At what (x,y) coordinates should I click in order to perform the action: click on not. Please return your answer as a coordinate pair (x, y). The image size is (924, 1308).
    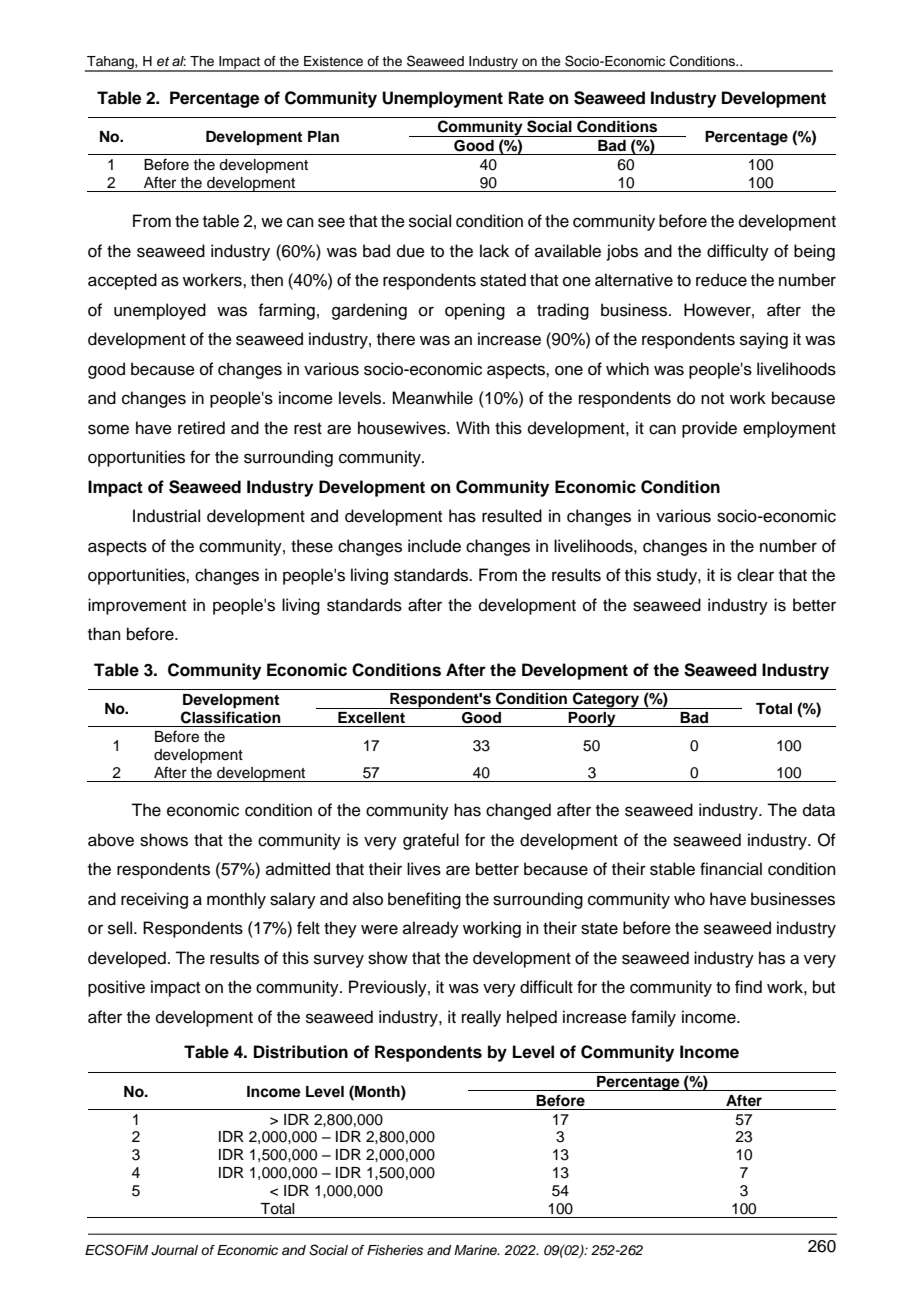
    Looking at the image, I should click on (712, 399).
